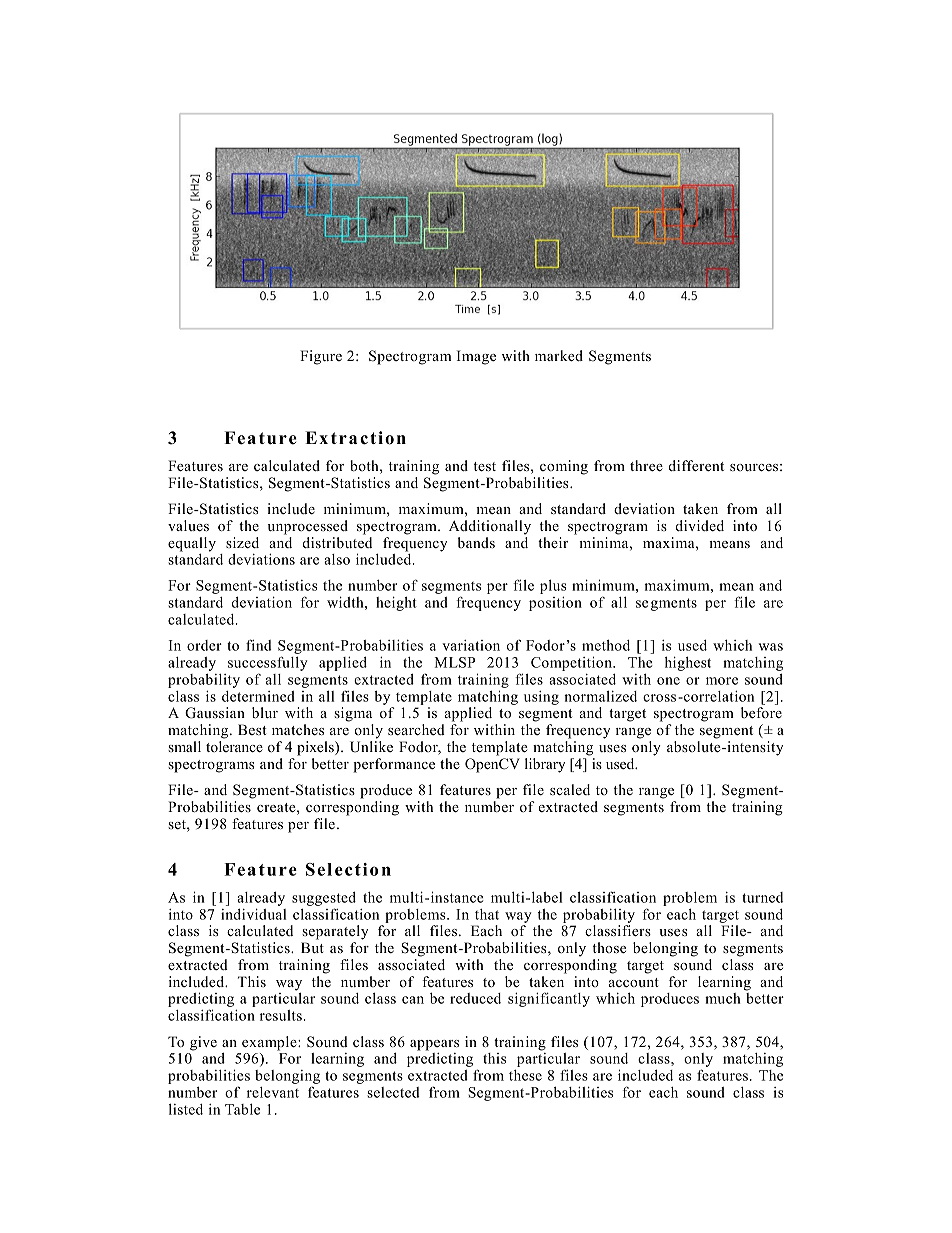 The width and height of the page is (952, 1233). What do you see at coordinates (471, 645) in the page?
I see `variation` at bounding box center [471, 645].
